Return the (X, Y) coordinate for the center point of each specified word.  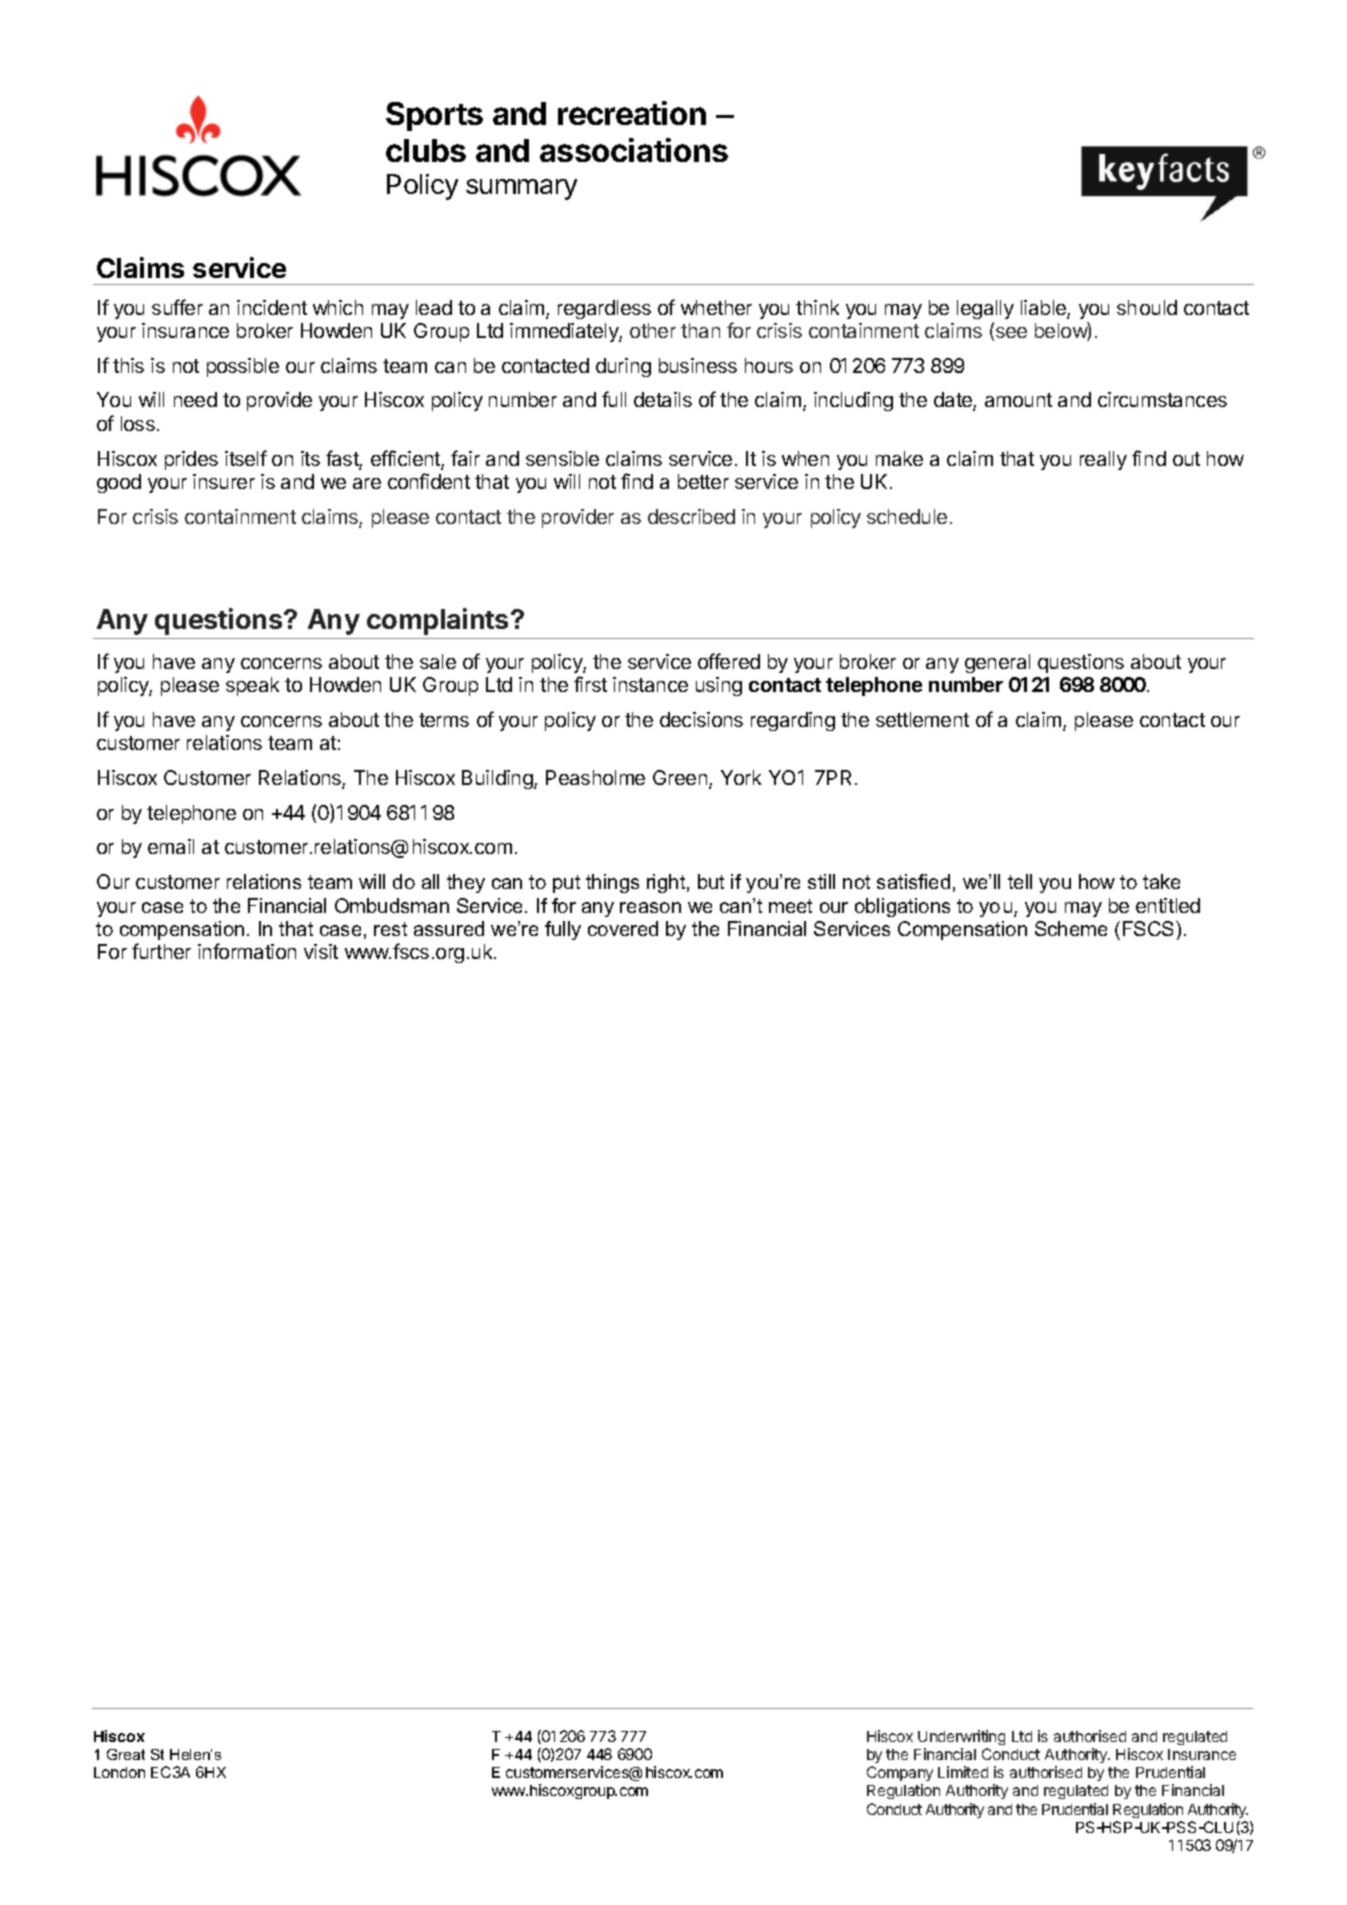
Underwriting (961, 1737)
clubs (426, 150)
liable (1044, 309)
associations (634, 150)
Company (900, 1775)
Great (126, 1754)
